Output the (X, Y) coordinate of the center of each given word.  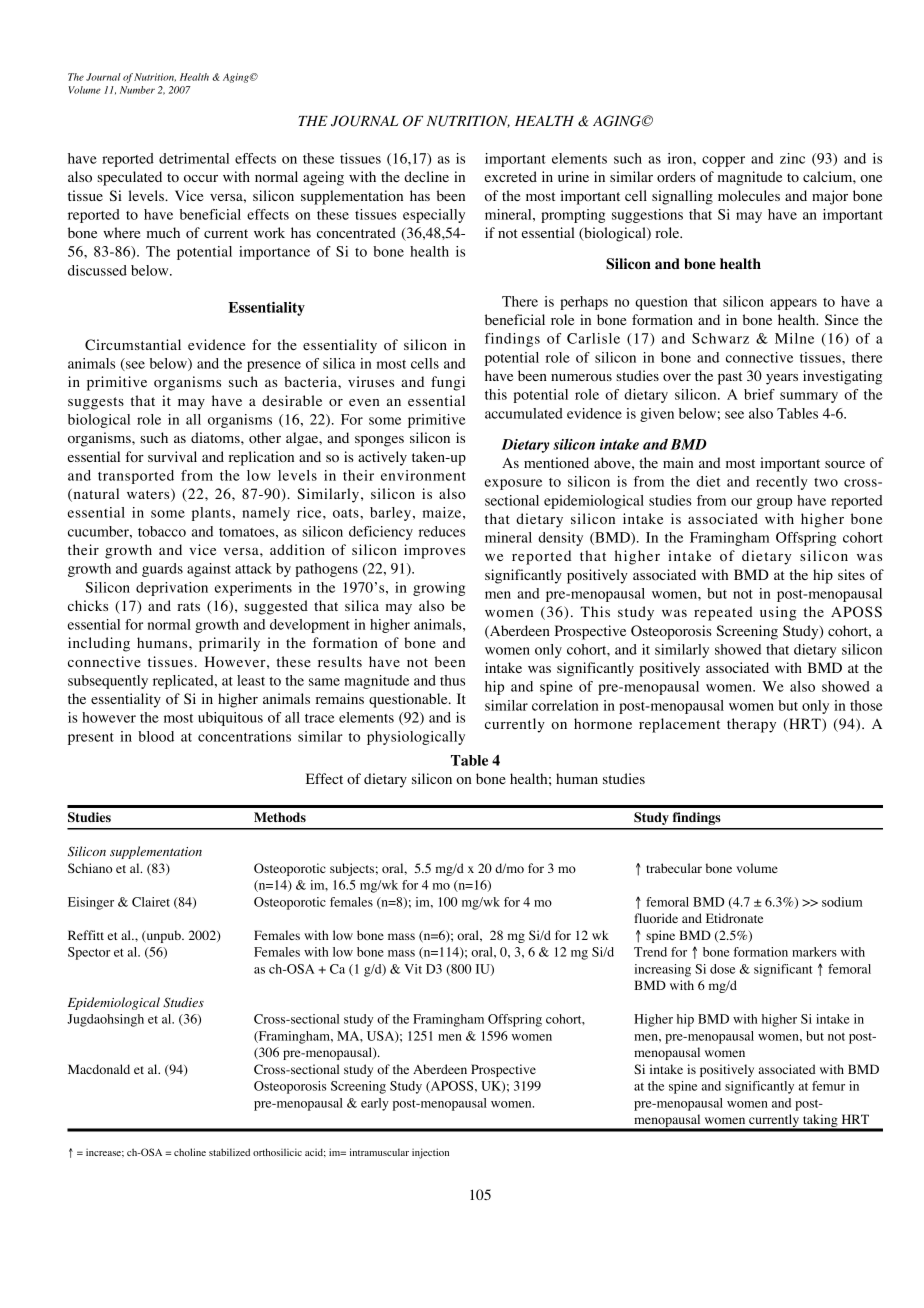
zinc (792, 158)
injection (430, 1153)
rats (188, 606)
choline (190, 1152)
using (778, 613)
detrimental (194, 158)
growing (439, 589)
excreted (511, 176)
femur (828, 1086)
